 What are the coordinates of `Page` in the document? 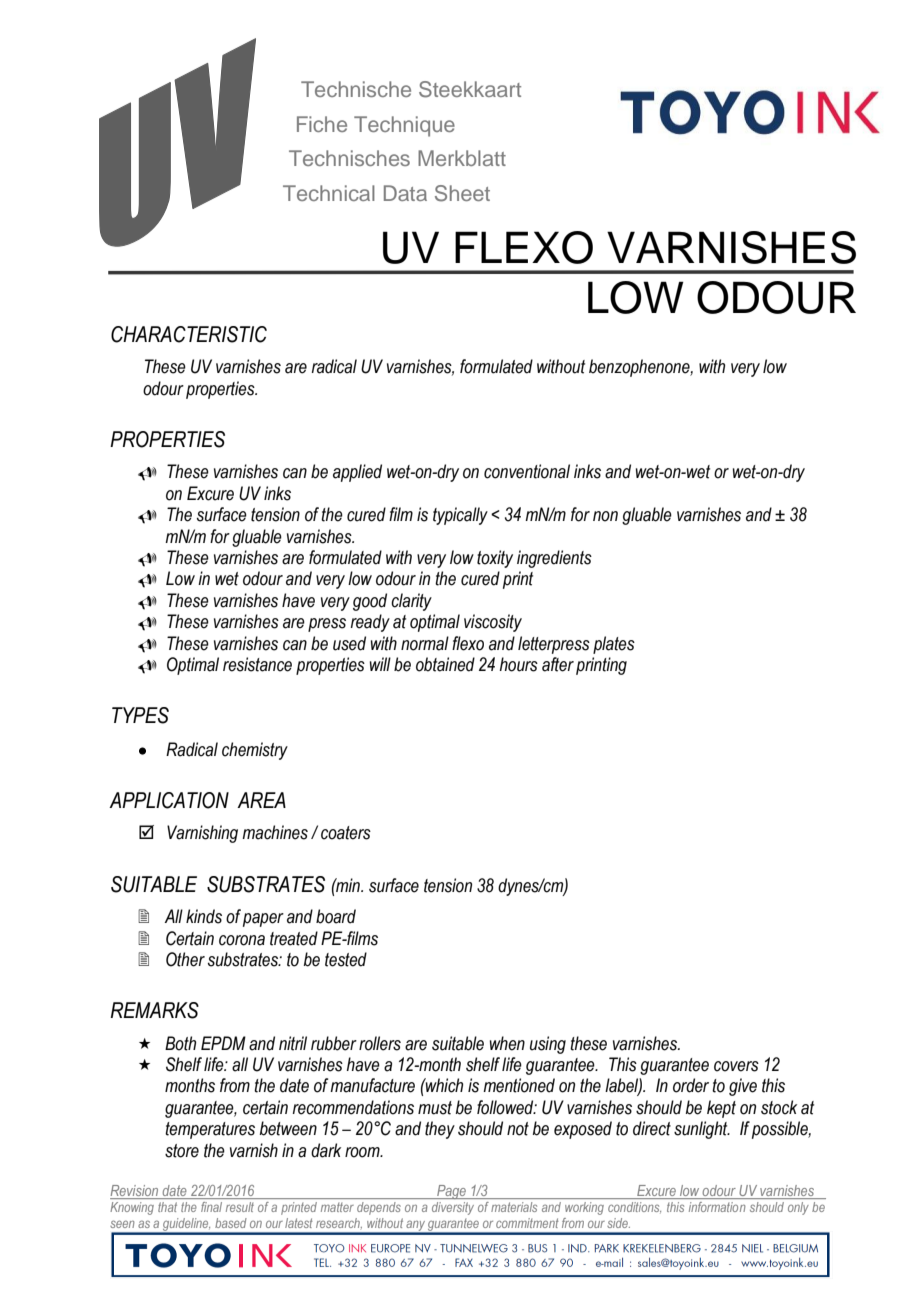 It's located at (451, 1192).
